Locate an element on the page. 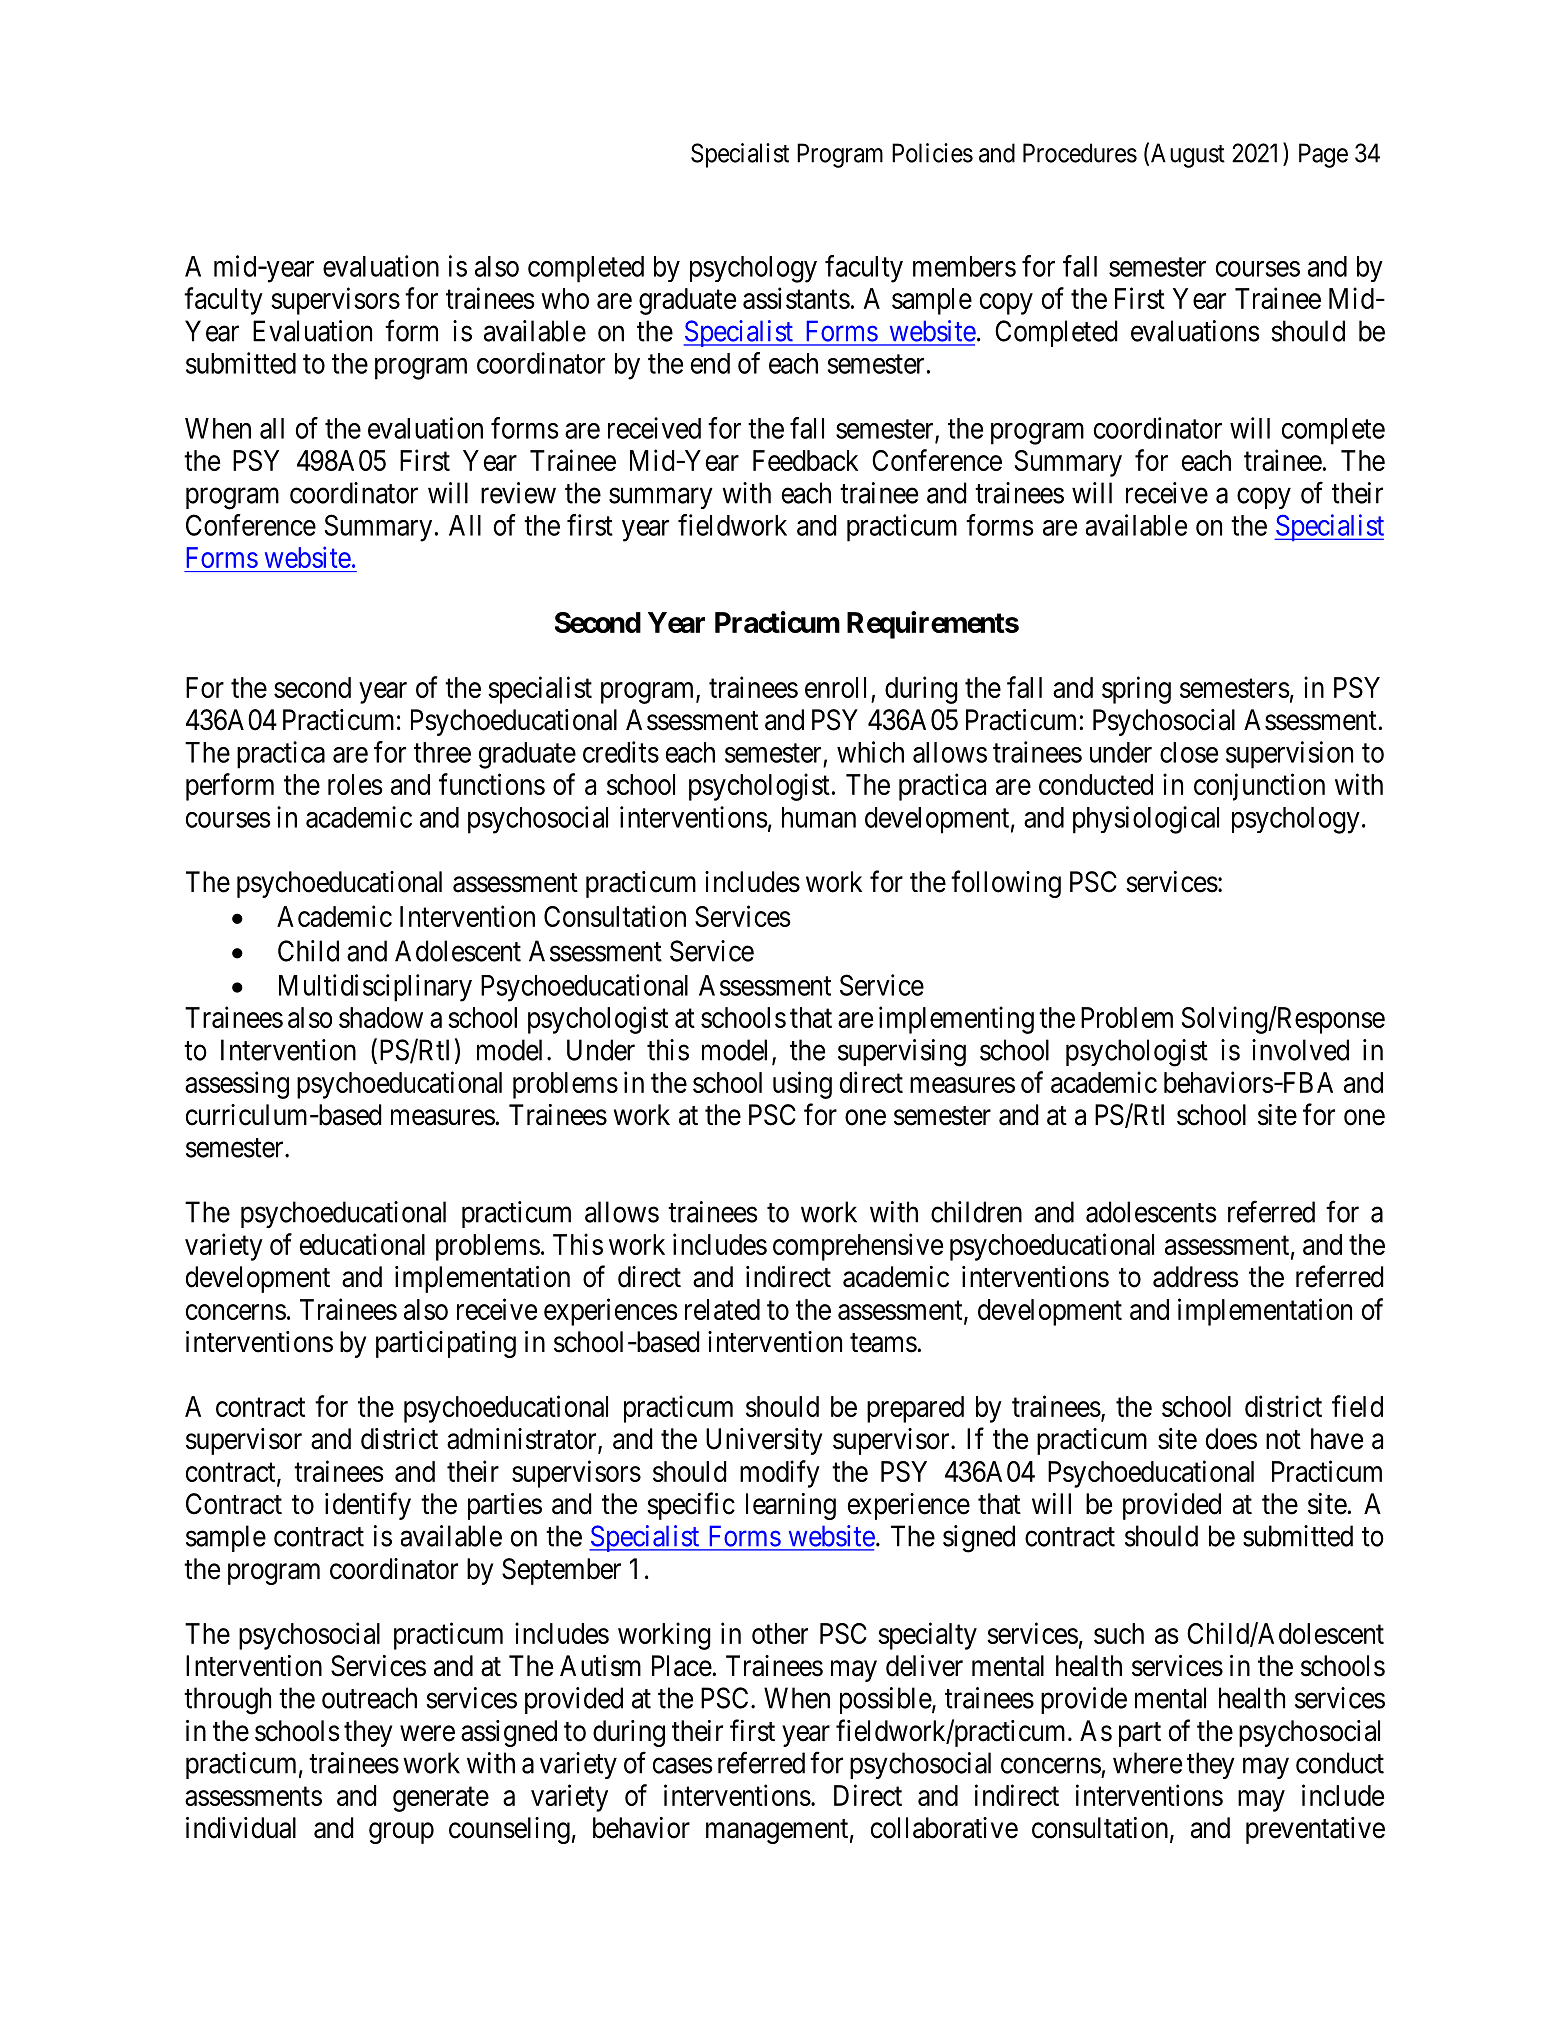 This page has width=1568, height=2029. close is located at coordinates (1189, 752).
